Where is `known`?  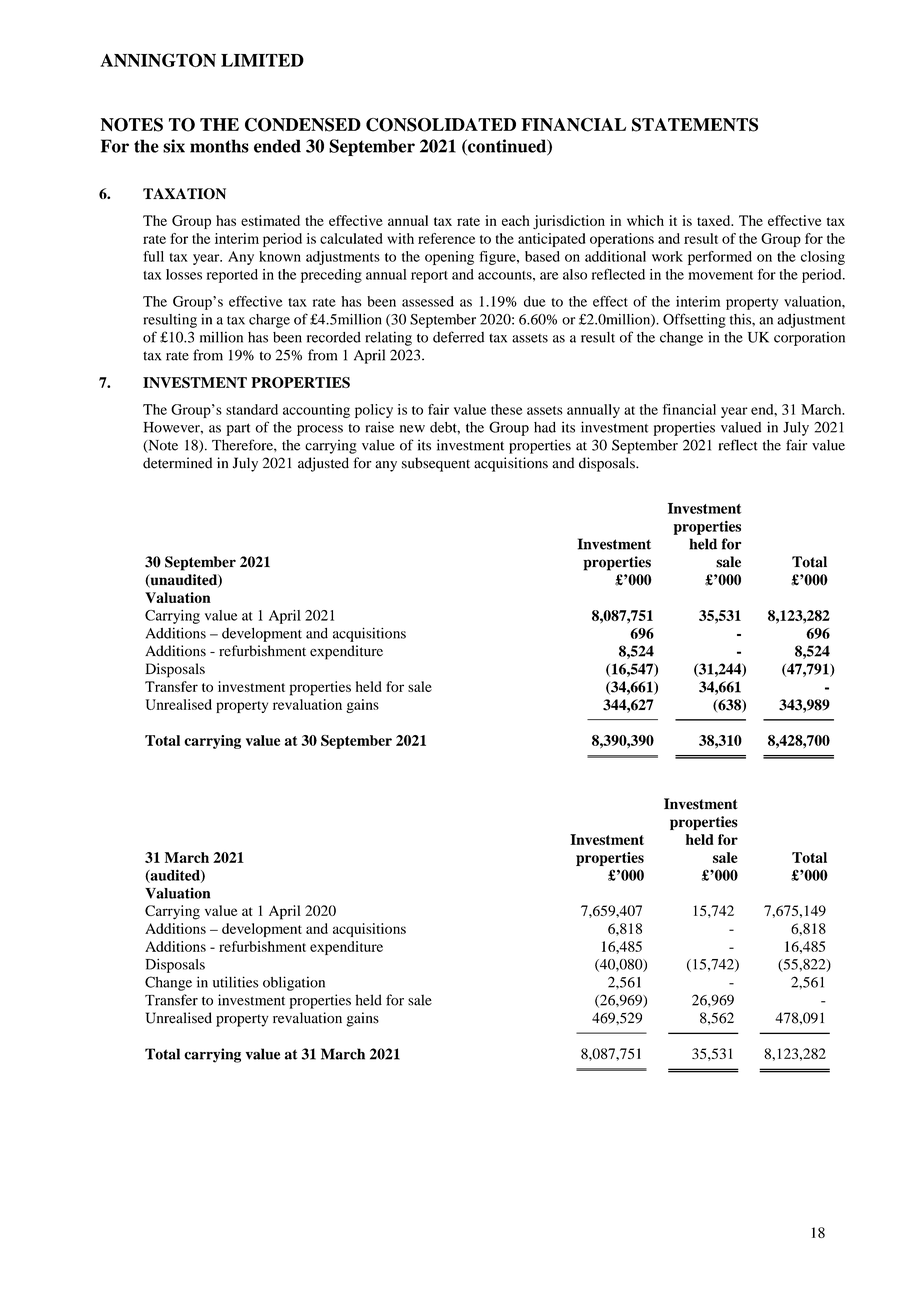 known is located at coordinates (280, 256).
